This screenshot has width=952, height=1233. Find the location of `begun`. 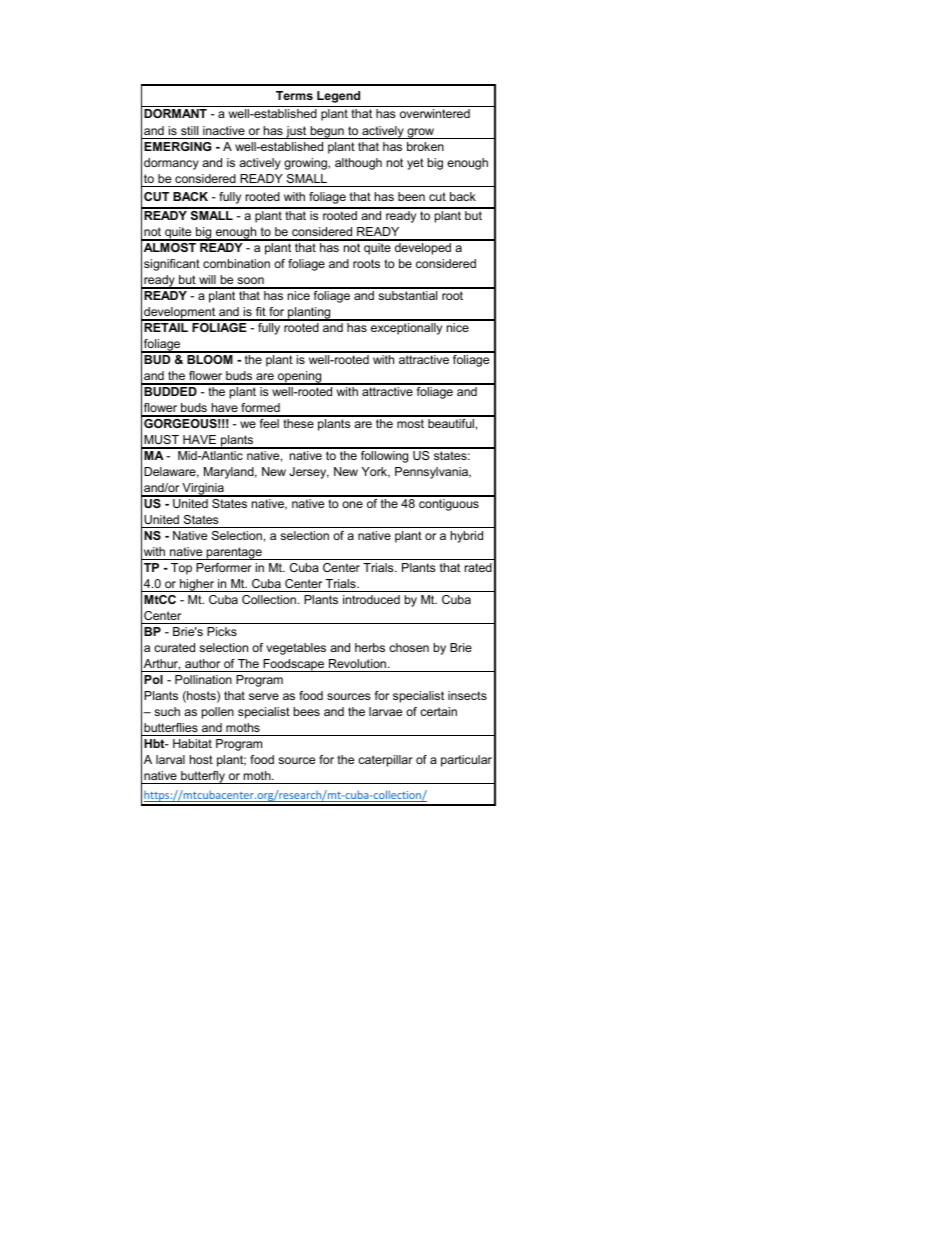

begun is located at coordinates (327, 132).
